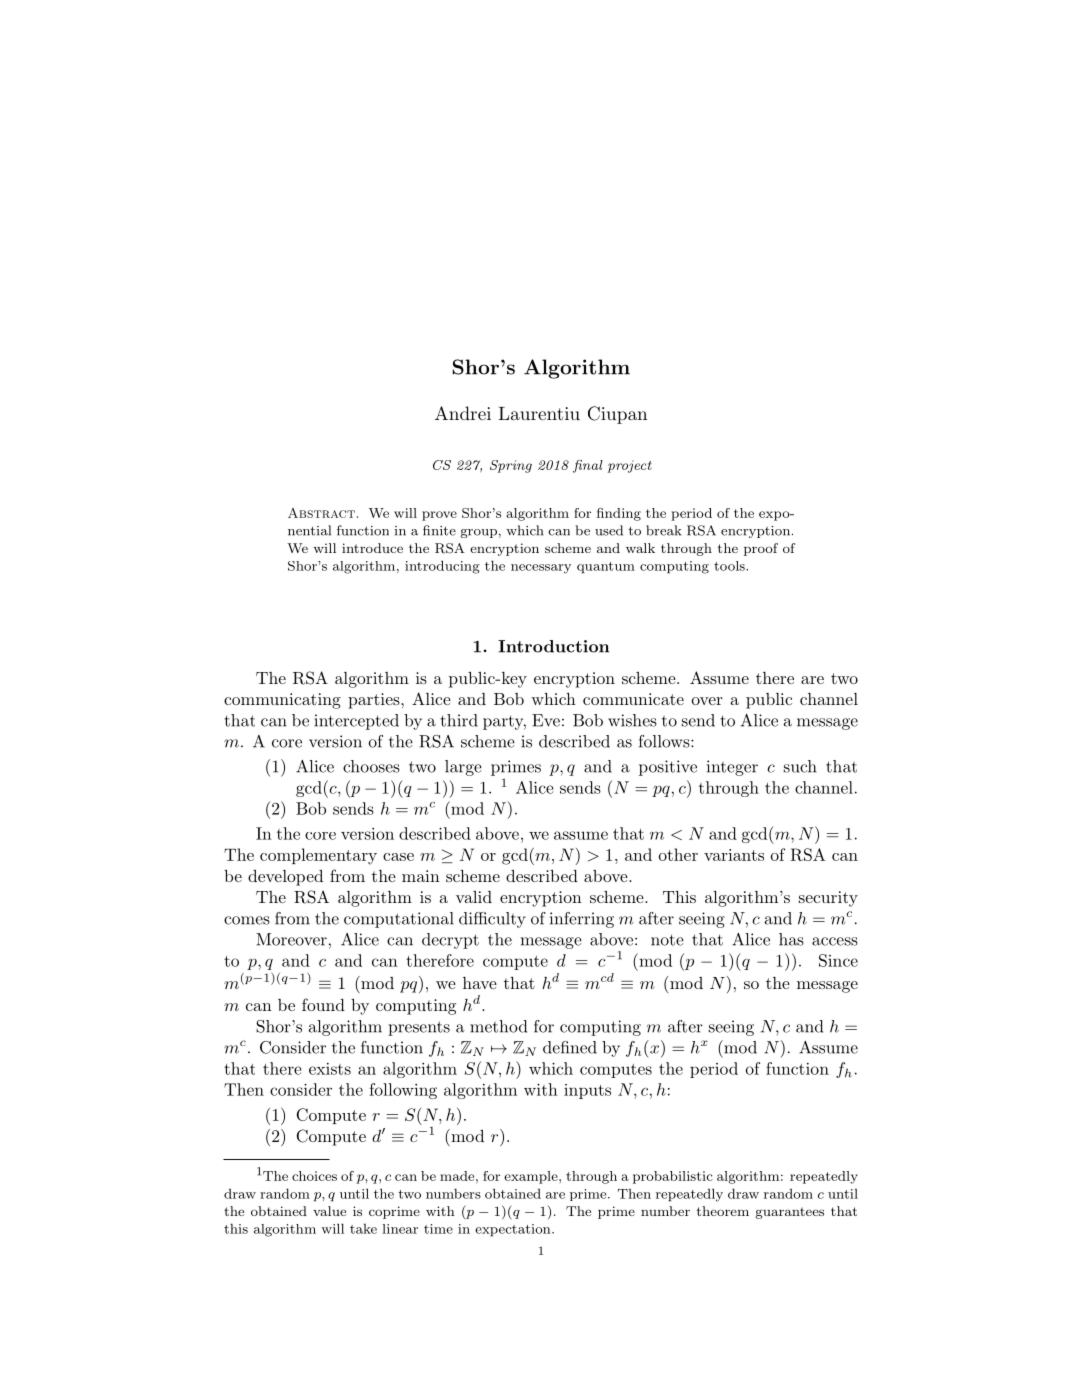 Image resolution: width=1082 pixels, height=1400 pixels. I want to click on Spring, so click(511, 466).
